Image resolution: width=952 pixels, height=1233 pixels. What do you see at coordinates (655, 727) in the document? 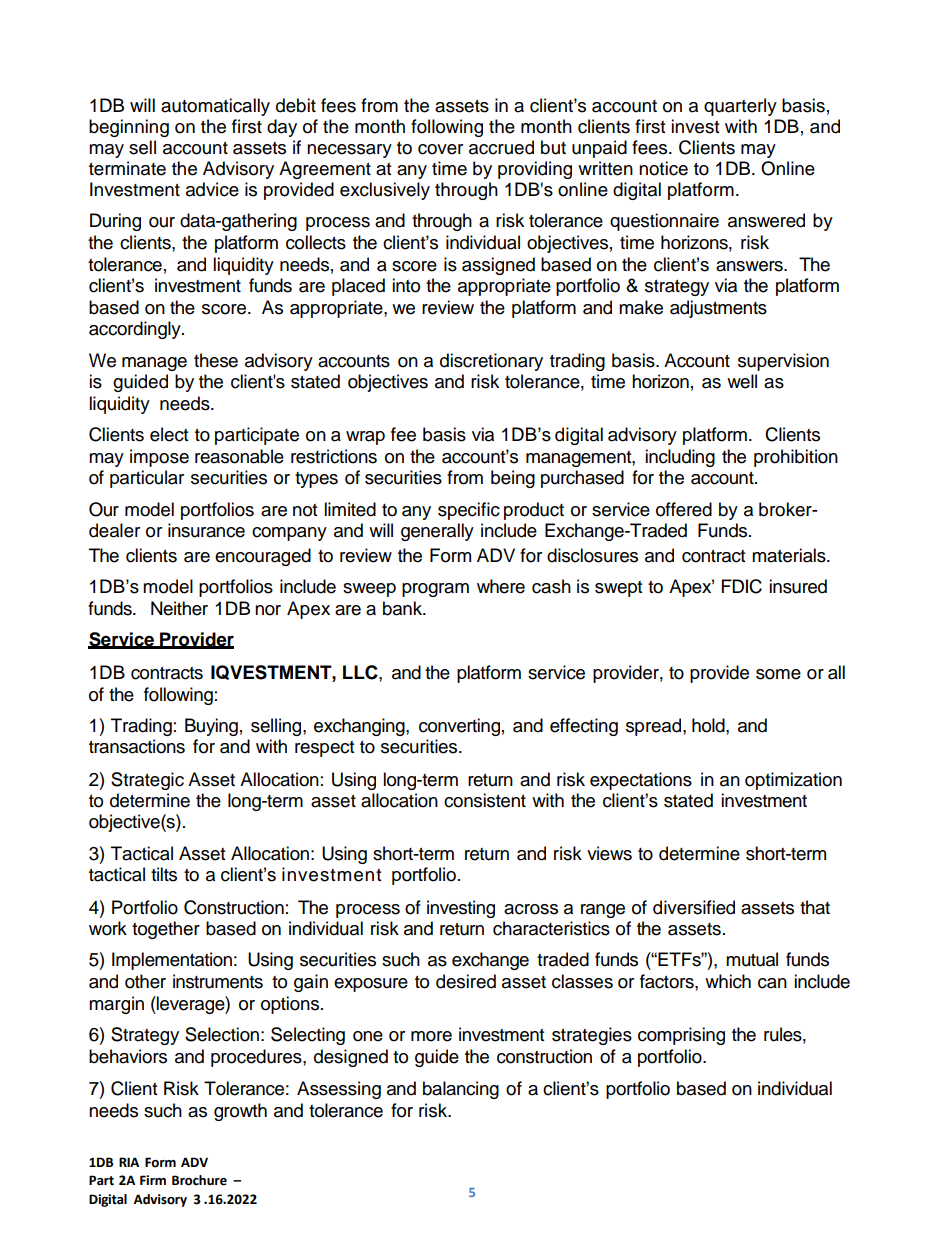
I see `spread` at bounding box center [655, 727].
